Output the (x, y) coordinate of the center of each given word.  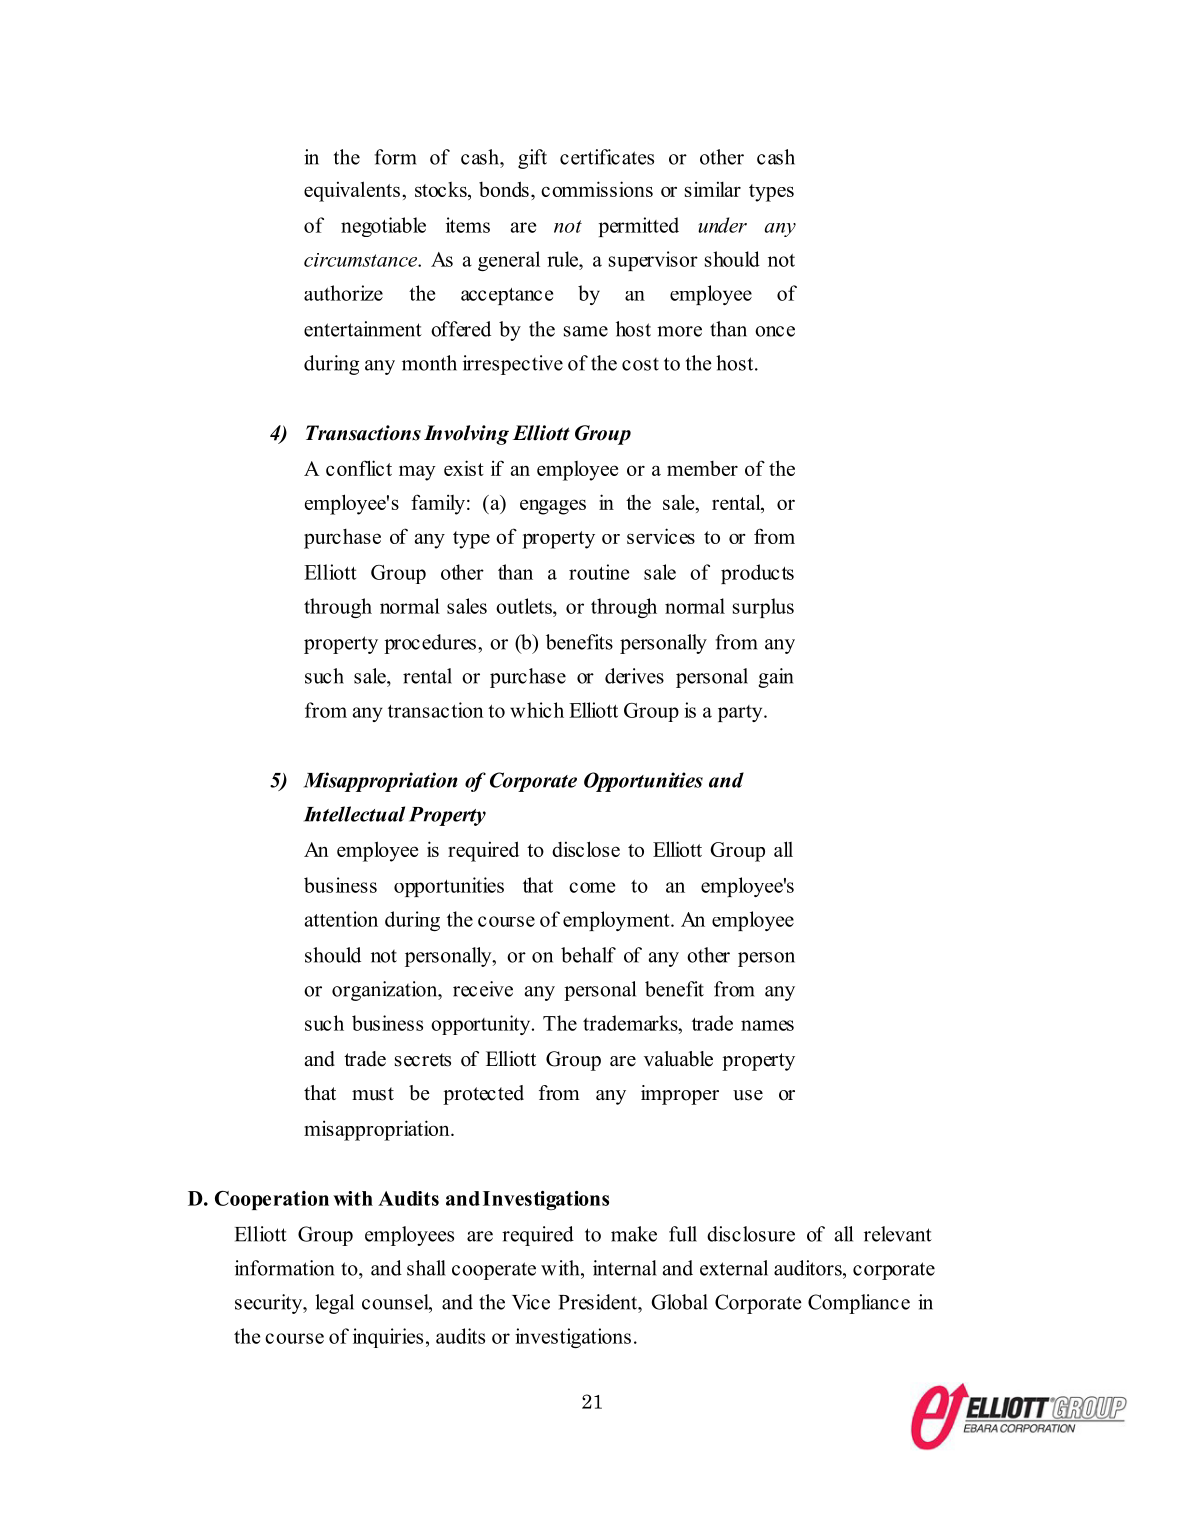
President (599, 1302)
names (767, 1025)
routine (599, 572)
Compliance (859, 1304)
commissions (597, 189)
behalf (588, 955)
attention (341, 919)
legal (334, 1304)
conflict (359, 468)
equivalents (352, 191)
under (722, 225)
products (757, 574)
